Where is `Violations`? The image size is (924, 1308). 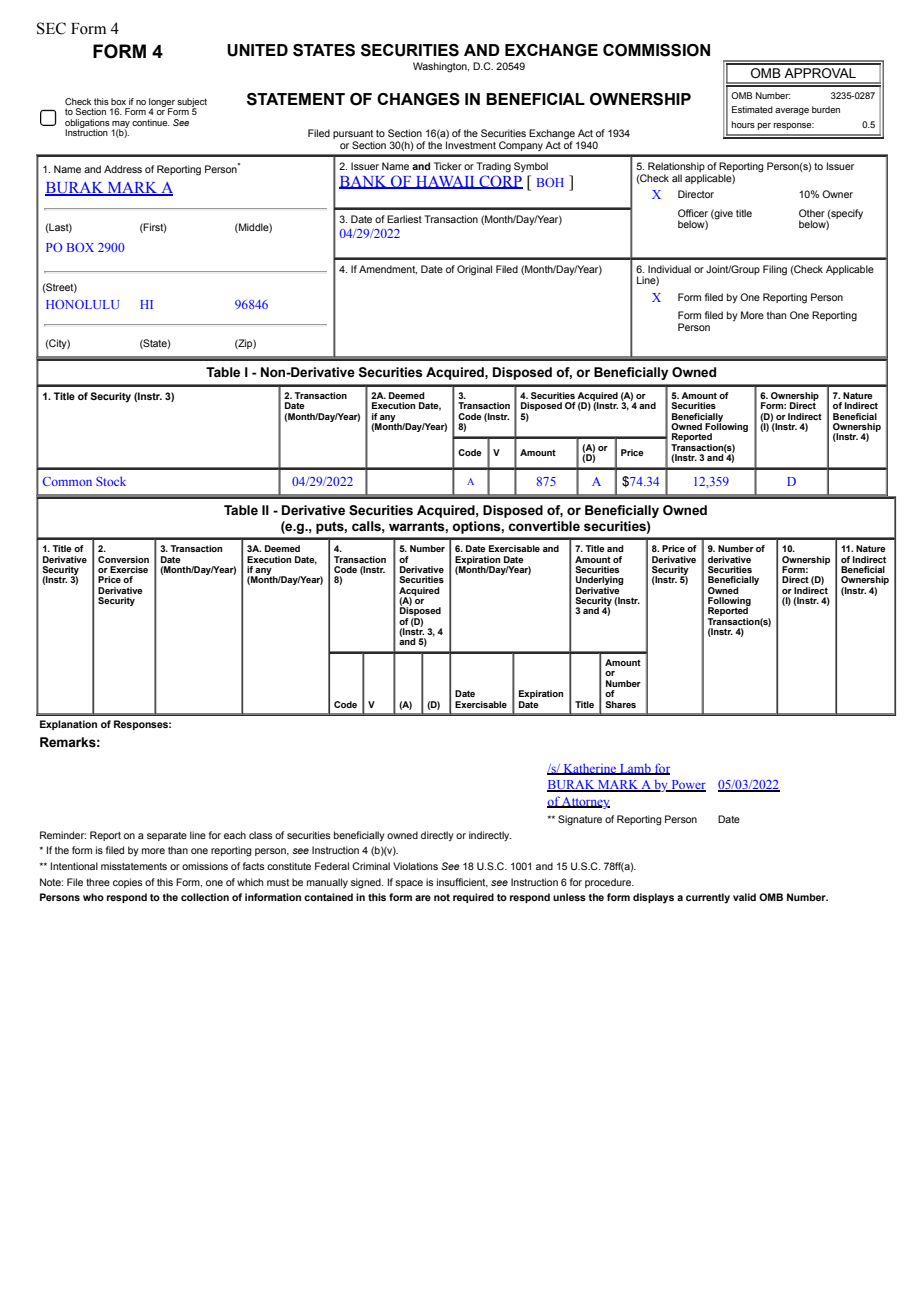
Violations is located at coordinates (415, 866).
